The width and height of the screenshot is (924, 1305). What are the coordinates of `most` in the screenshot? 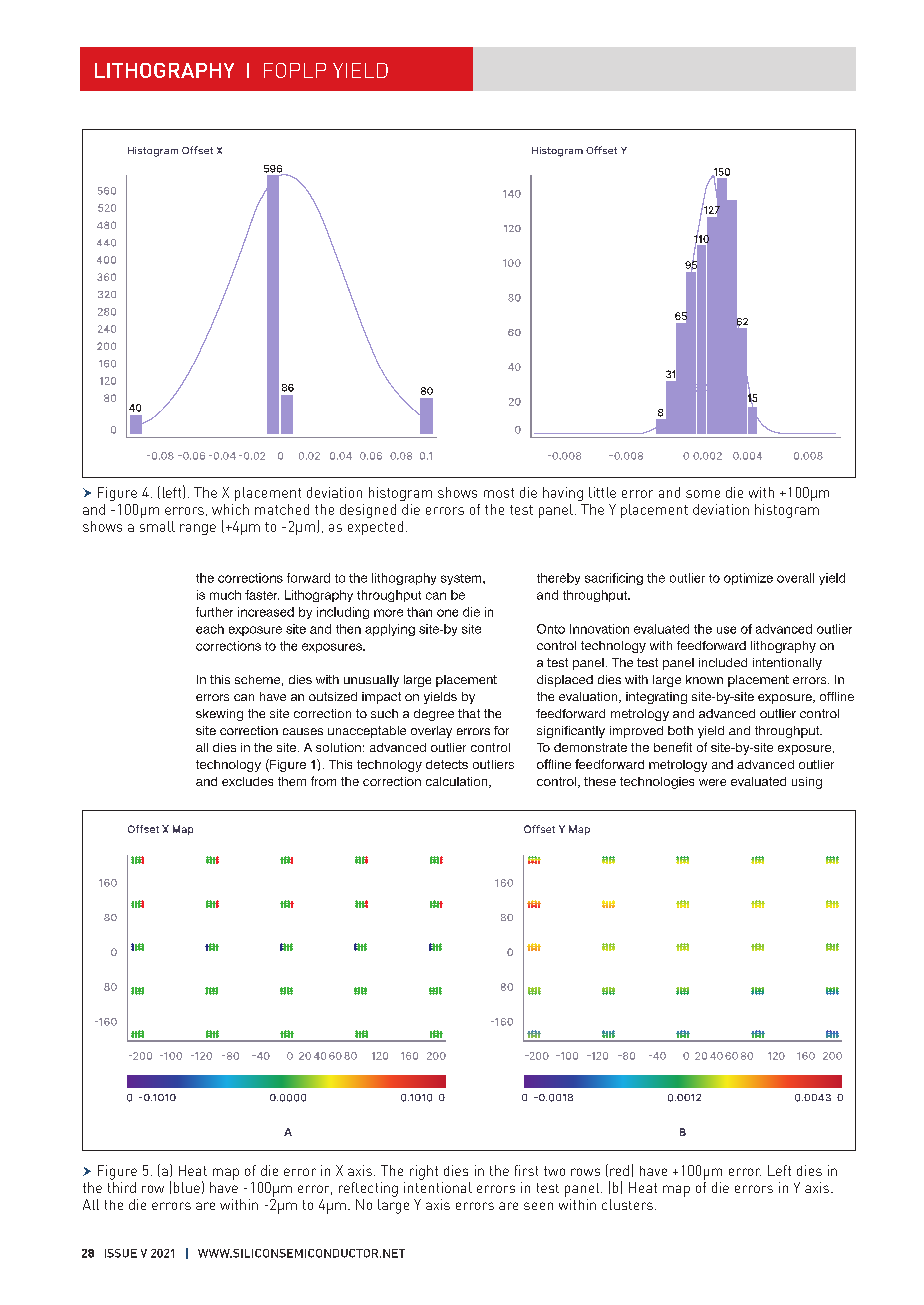 It's located at (499, 493).
